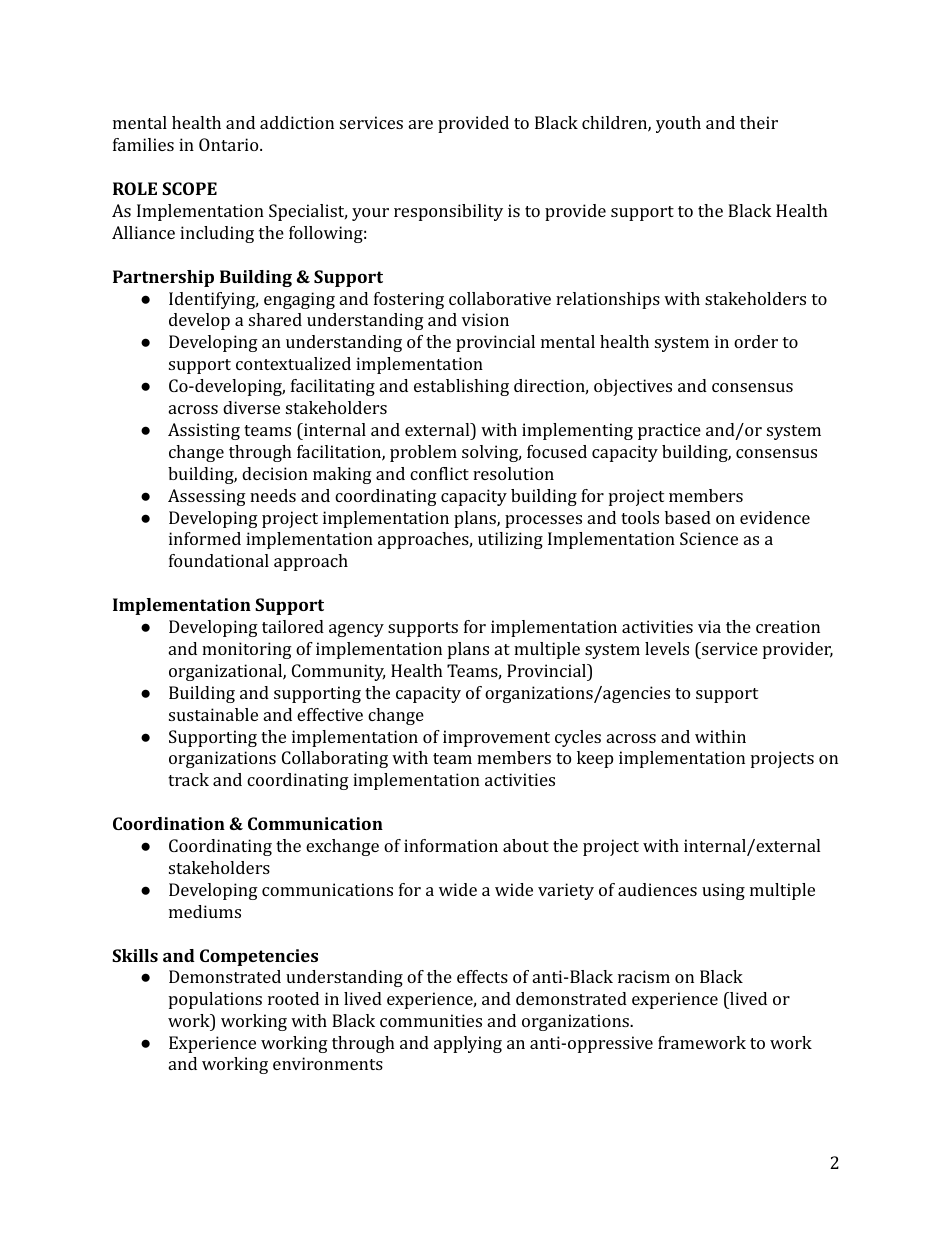 This image has height=1233, width=952. What do you see at coordinates (207, 497) in the image?
I see `Assessing` at bounding box center [207, 497].
